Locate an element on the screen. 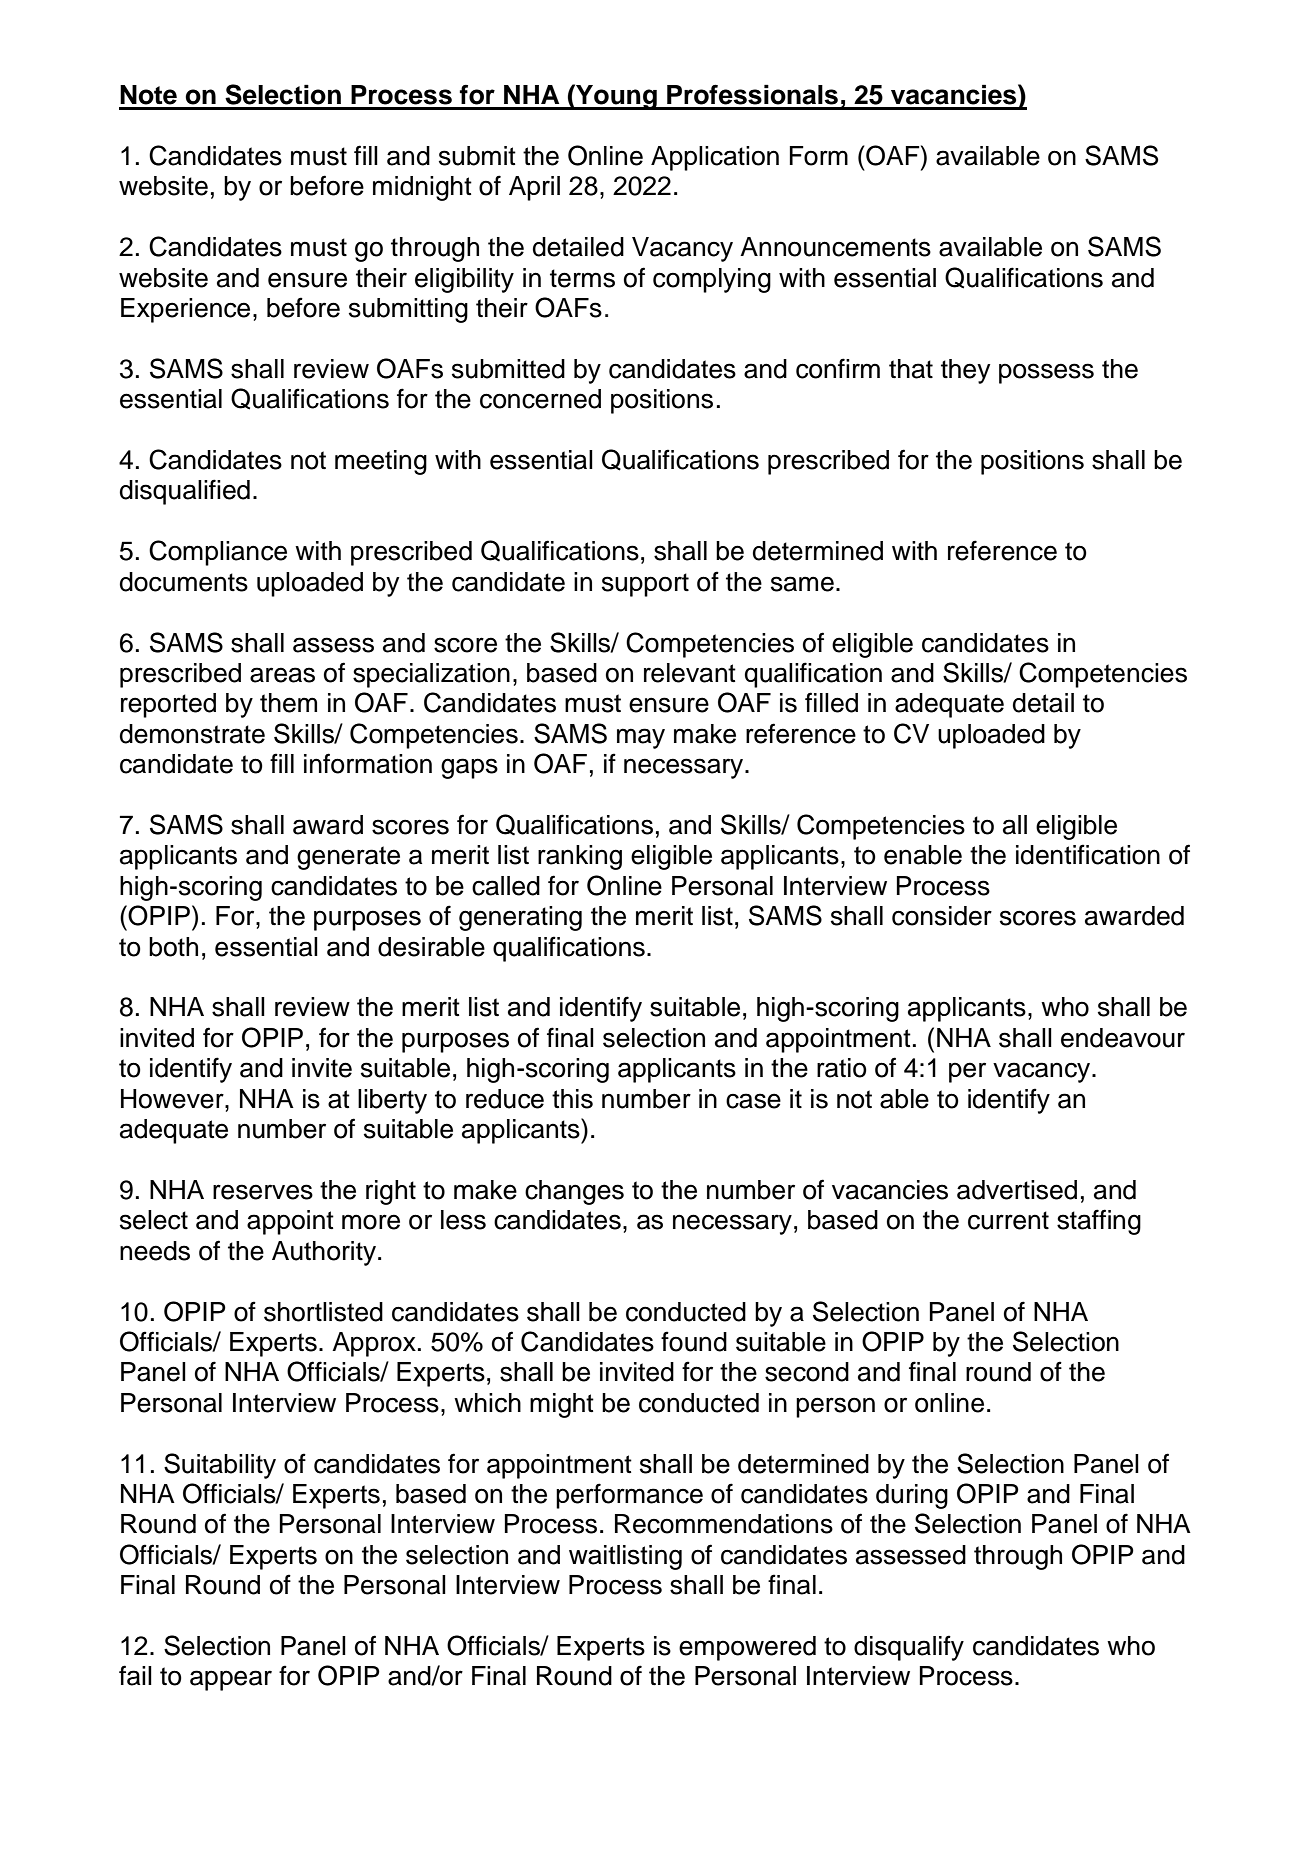 This screenshot has height=1855, width=1312. empowered is located at coordinates (747, 1648).
